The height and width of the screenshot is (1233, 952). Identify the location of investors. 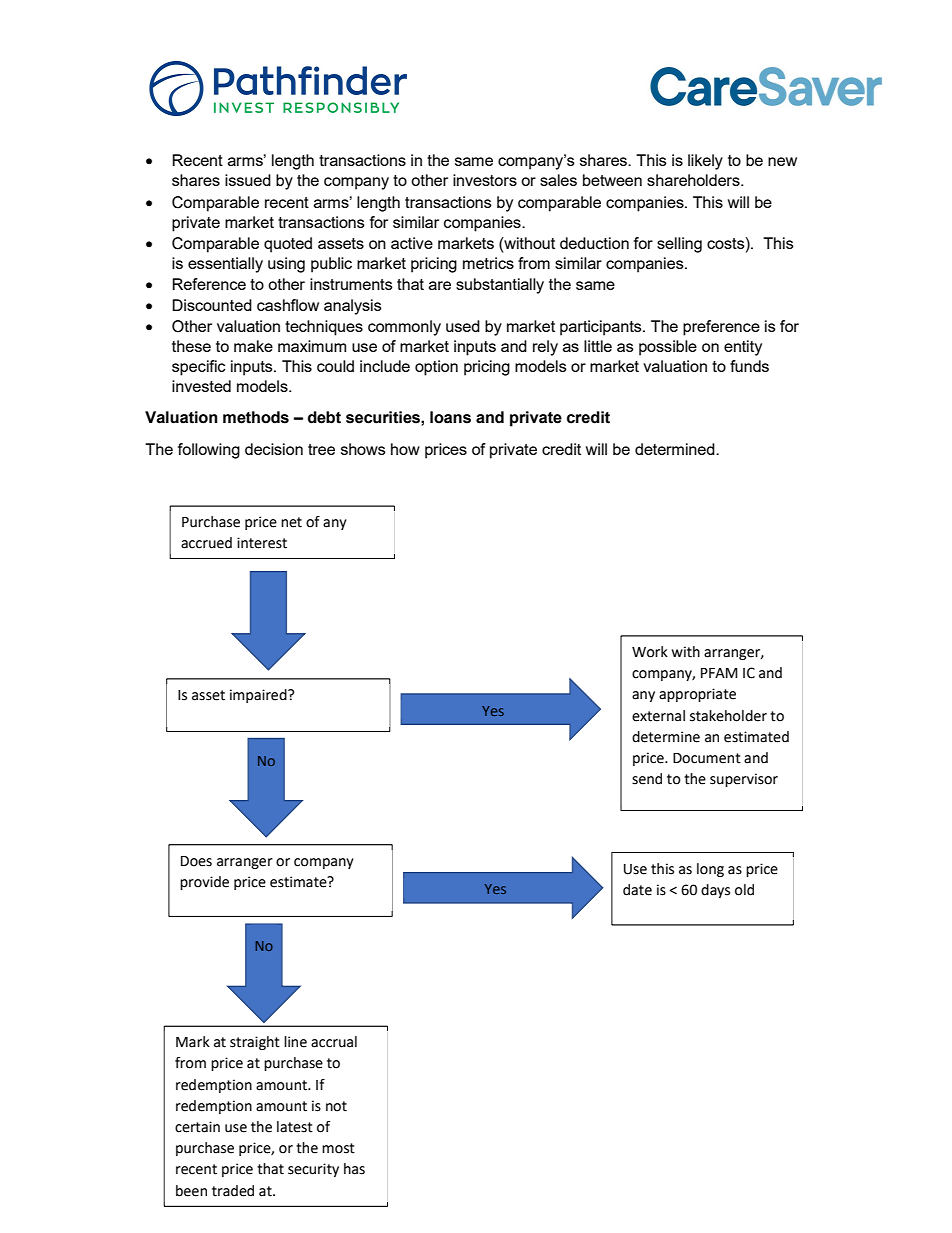
(485, 180).
